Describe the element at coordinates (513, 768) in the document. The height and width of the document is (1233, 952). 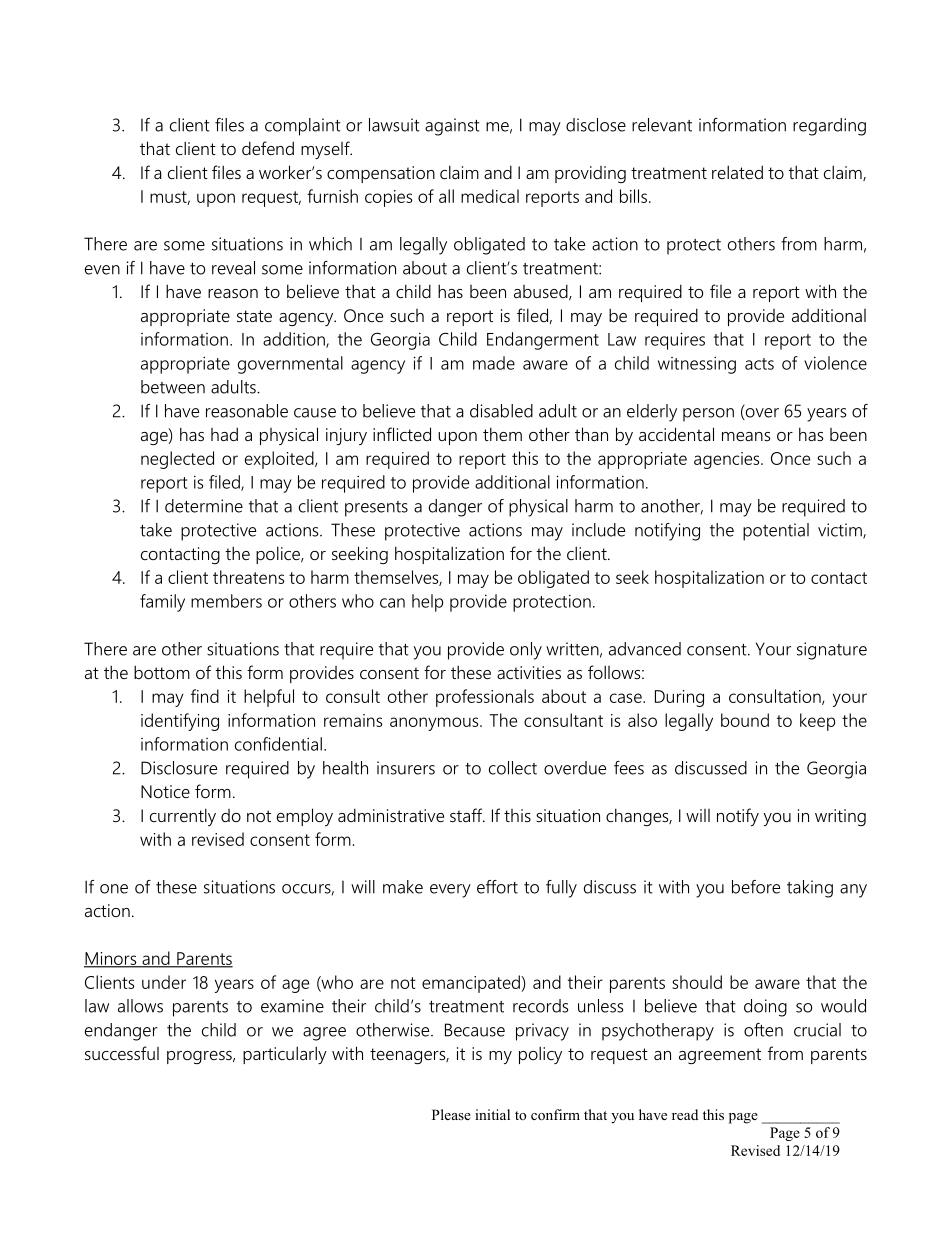
I see `collect` at that location.
